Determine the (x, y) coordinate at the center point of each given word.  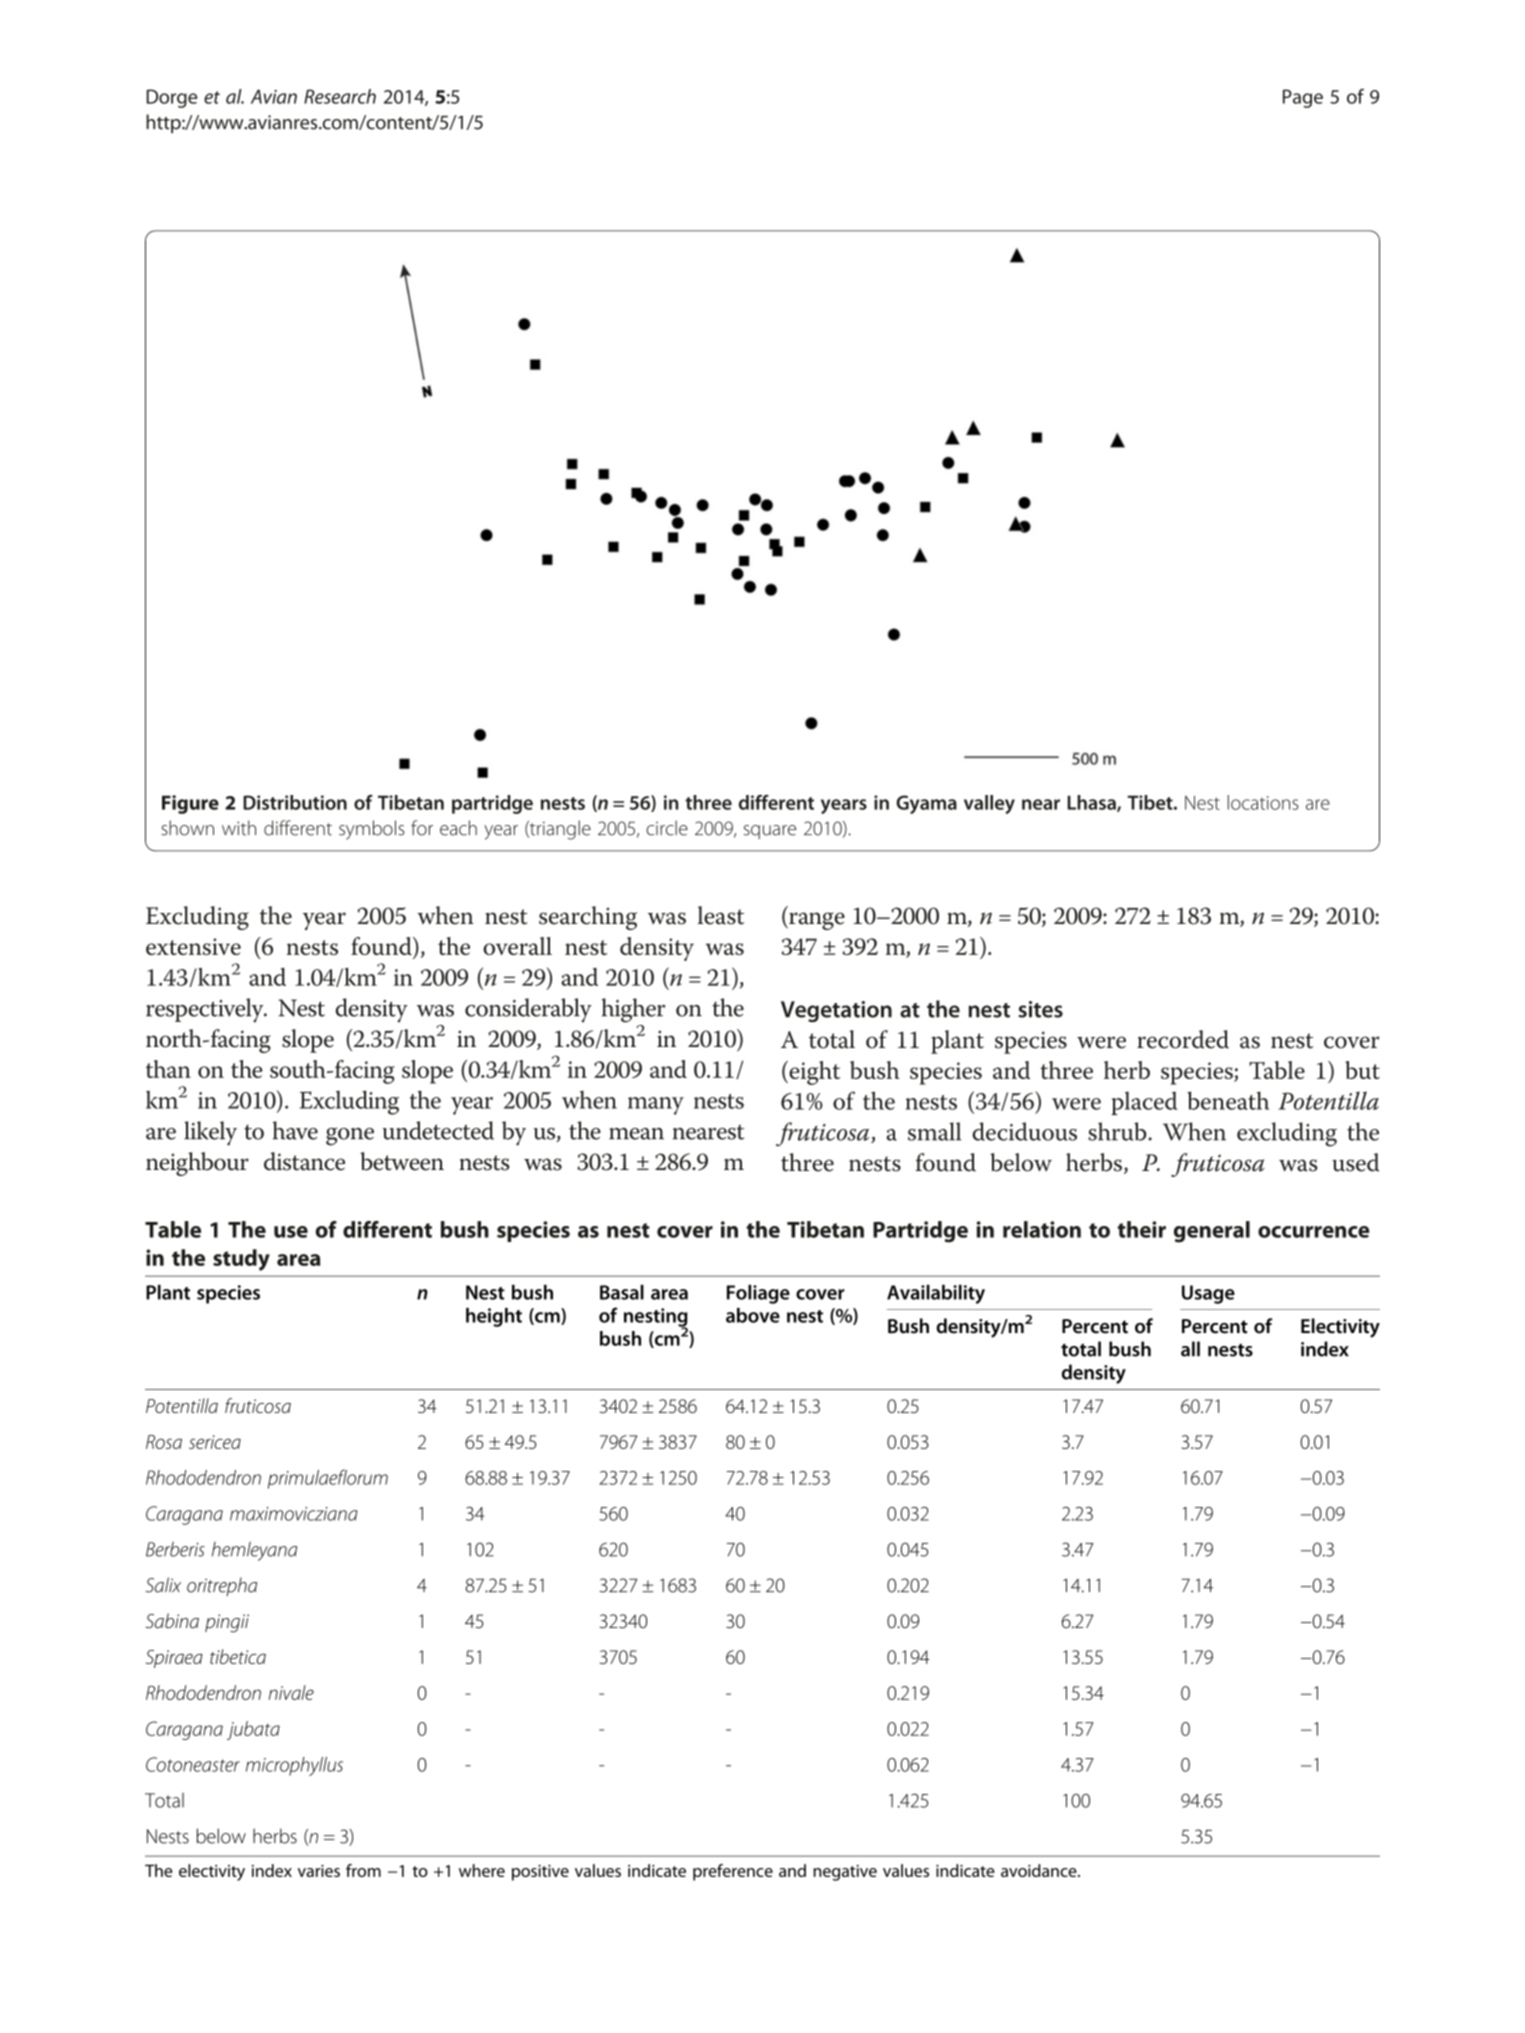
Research (340, 96)
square (770, 832)
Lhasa (1092, 803)
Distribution (295, 802)
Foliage (758, 1294)
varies (319, 1871)
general (1212, 1232)
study (241, 1260)
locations (1263, 802)
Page (1303, 98)
